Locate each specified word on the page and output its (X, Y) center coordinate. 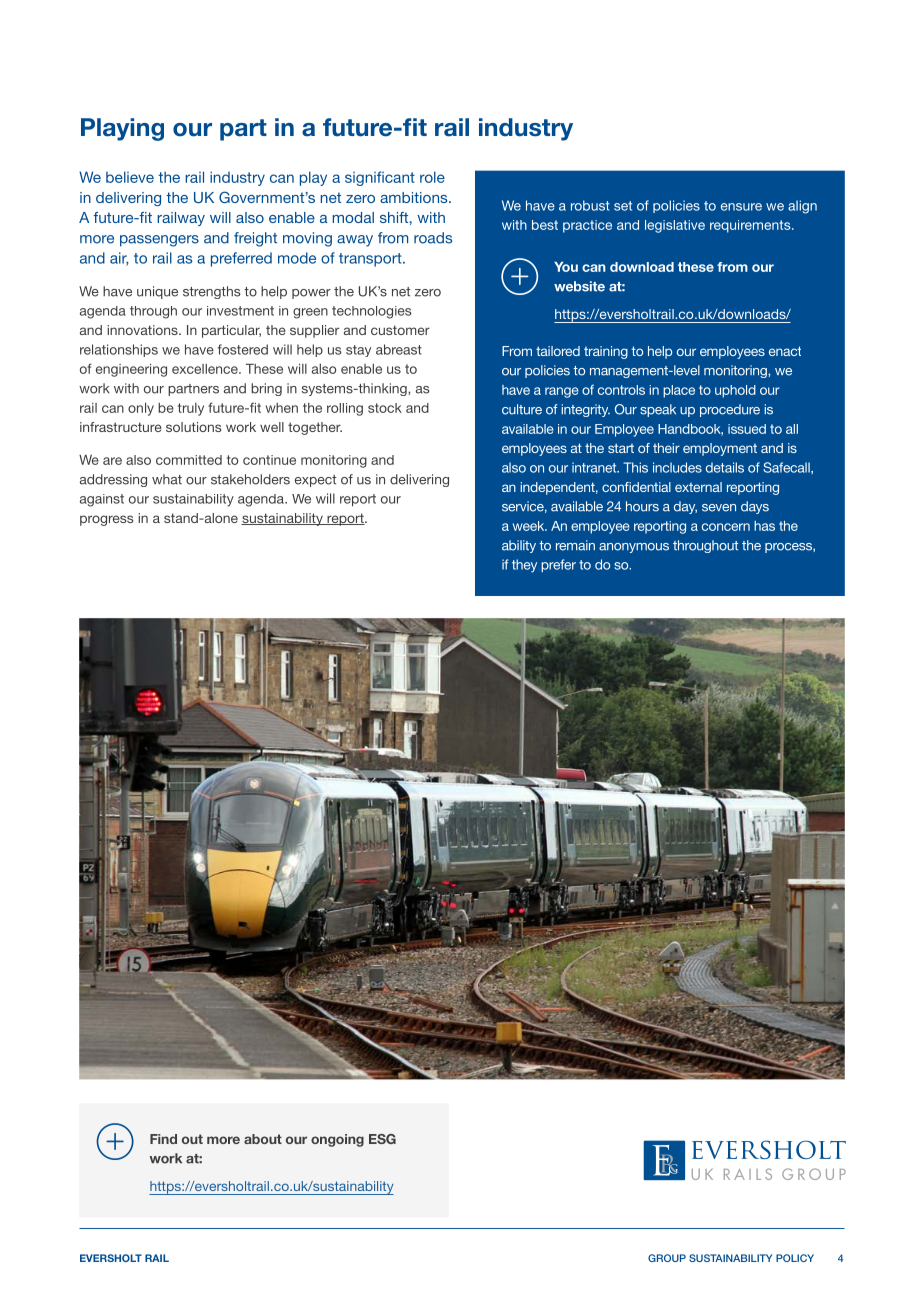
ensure (741, 207)
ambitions (415, 197)
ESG (382, 1139)
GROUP (667, 1258)
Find (163, 1139)
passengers (159, 241)
